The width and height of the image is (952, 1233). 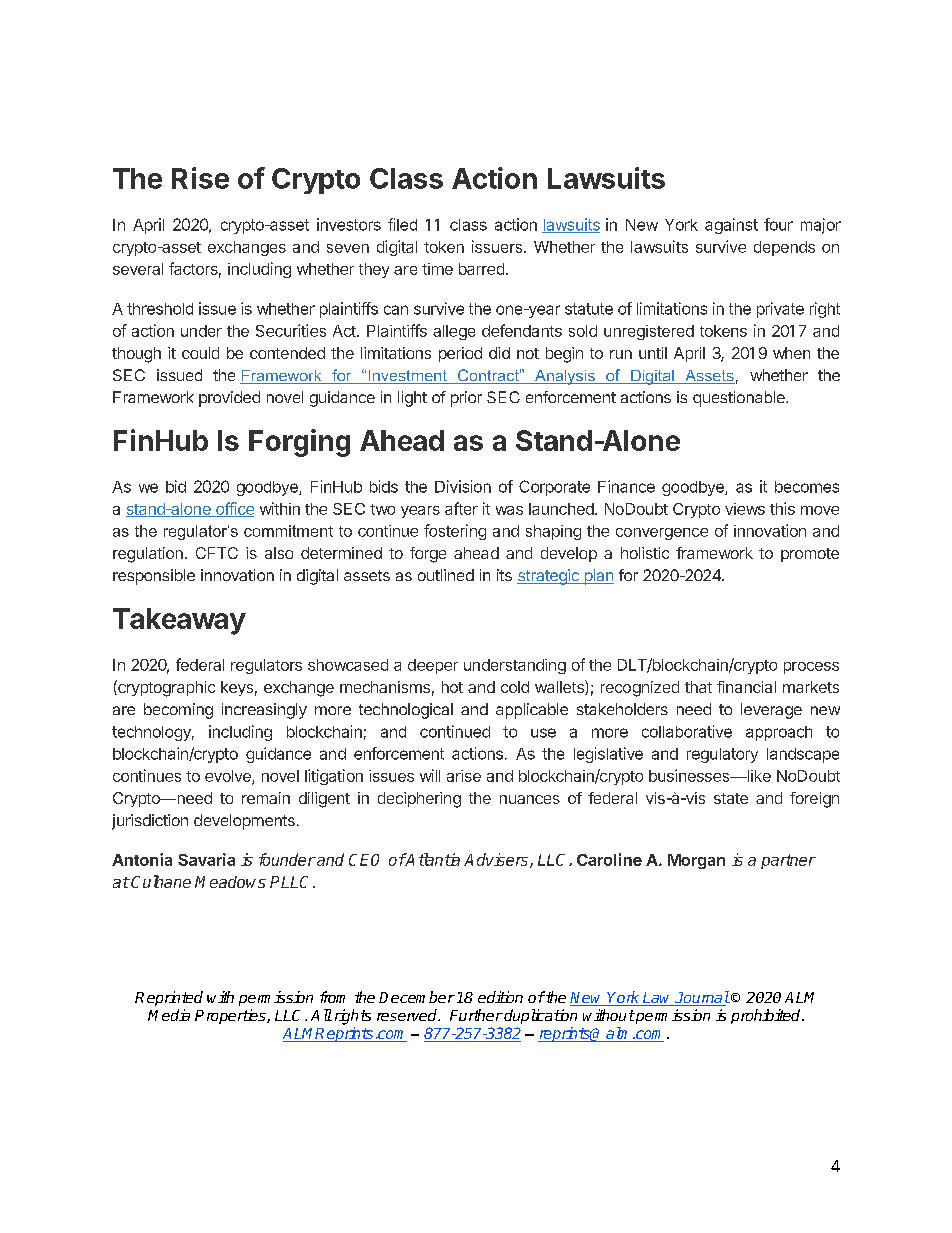 What do you see at coordinates (231, 1016) in the image?
I see `Properties` at bounding box center [231, 1016].
